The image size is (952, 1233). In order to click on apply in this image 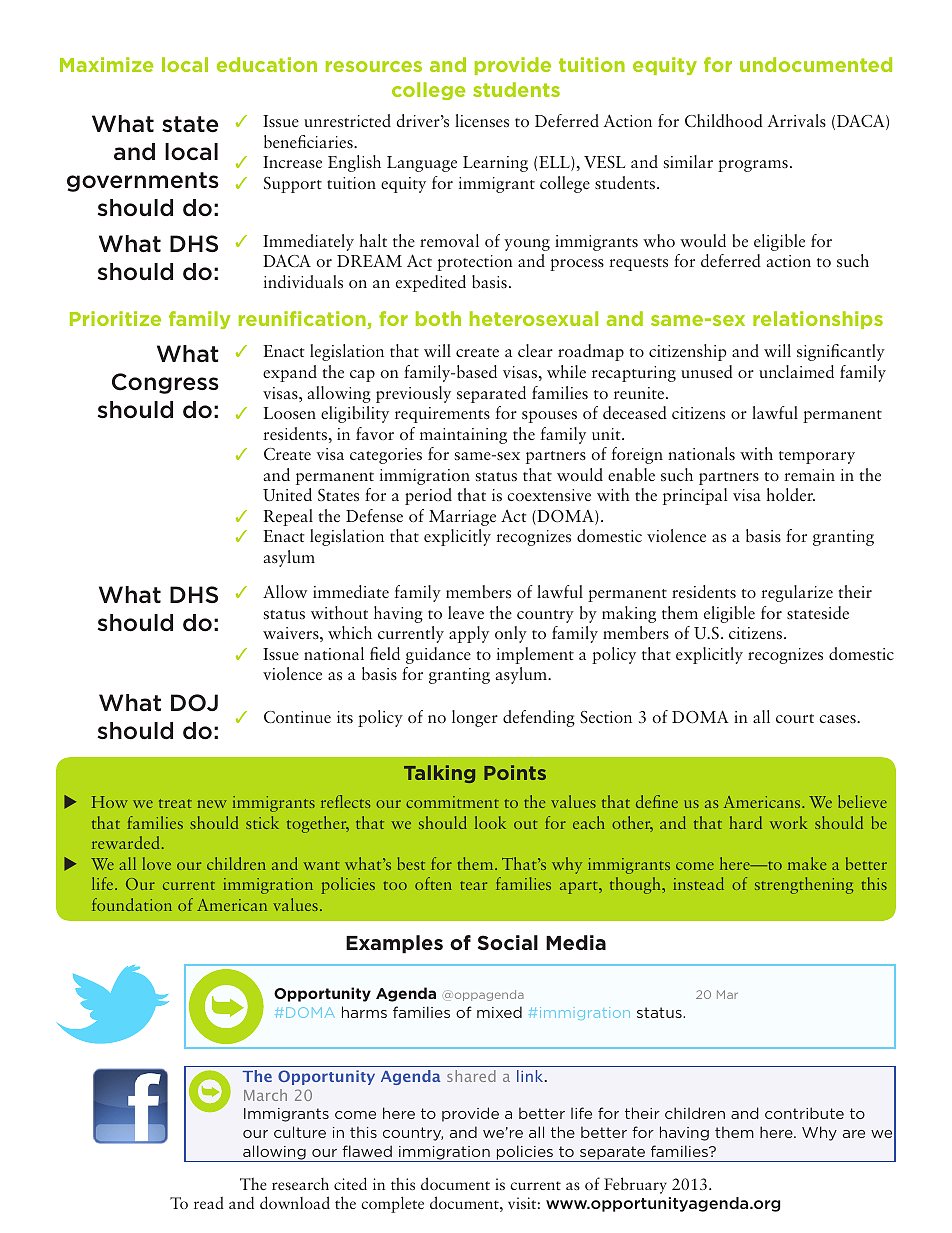, I will do `click(469, 634)`.
